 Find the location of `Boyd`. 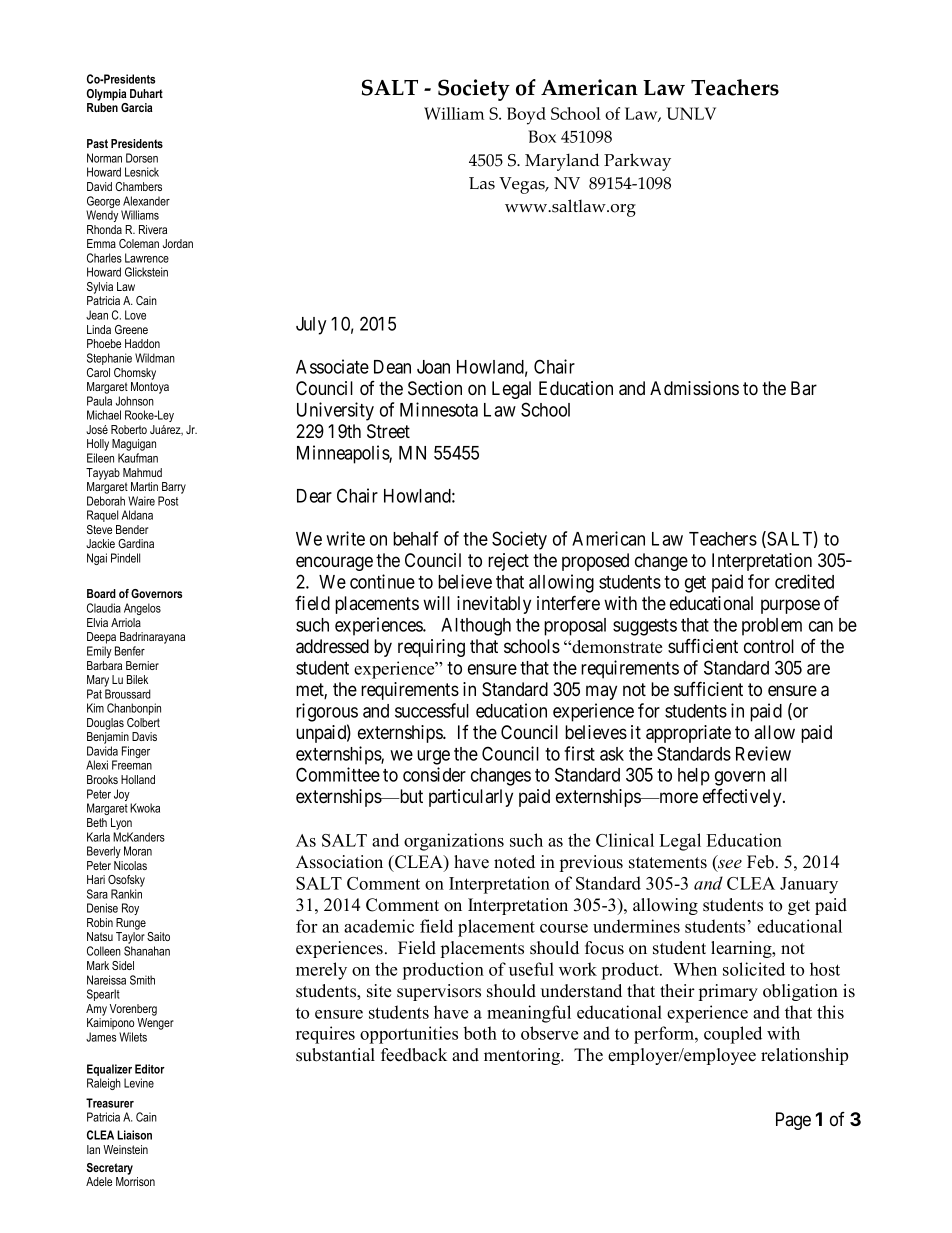

Boyd is located at coordinates (526, 116).
